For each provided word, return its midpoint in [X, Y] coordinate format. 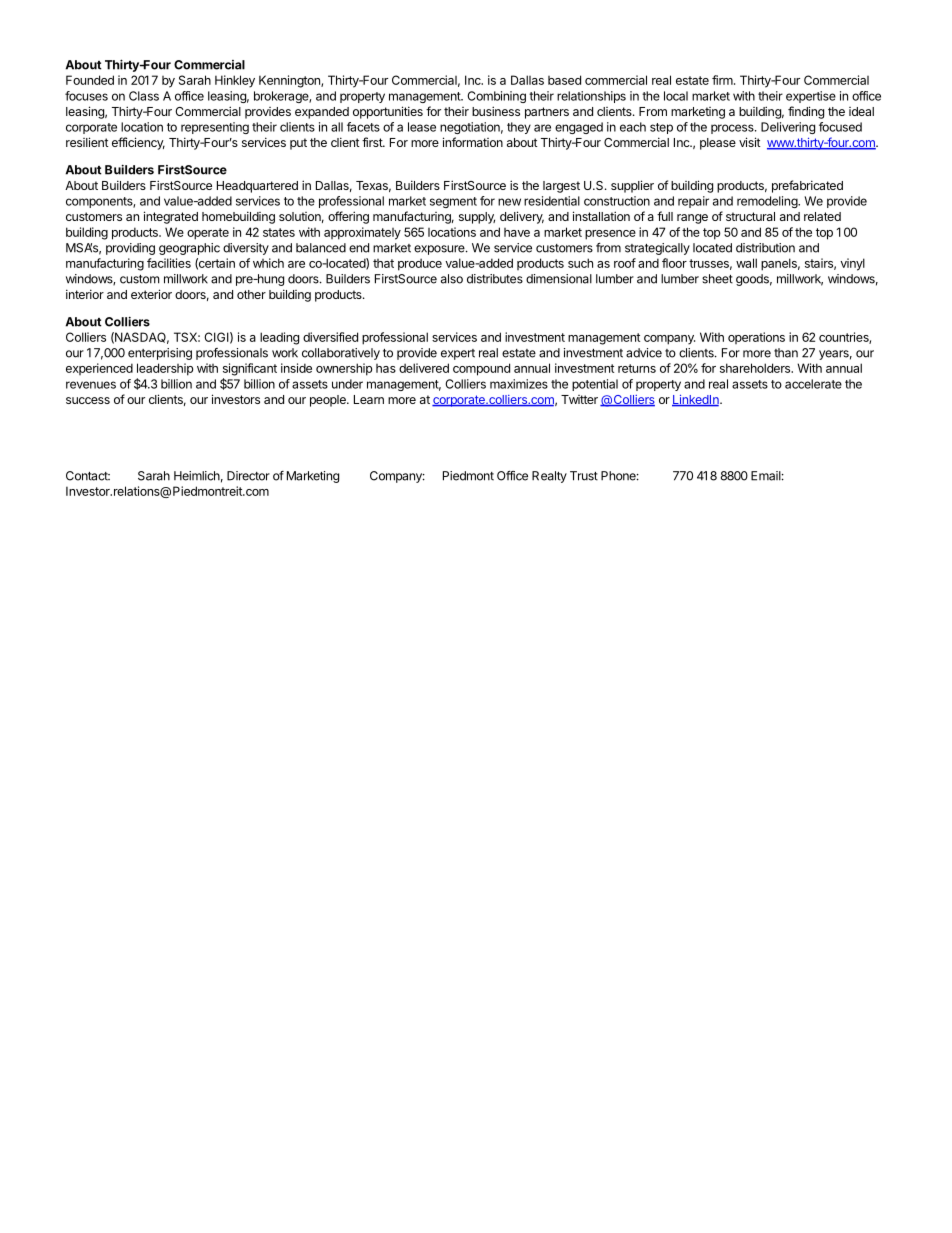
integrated [171, 217]
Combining [496, 97]
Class [144, 96]
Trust [584, 476]
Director [248, 476]
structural [750, 216]
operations [756, 338]
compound [481, 369]
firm [723, 80]
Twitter [579, 399]
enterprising [160, 354]
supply [477, 218]
